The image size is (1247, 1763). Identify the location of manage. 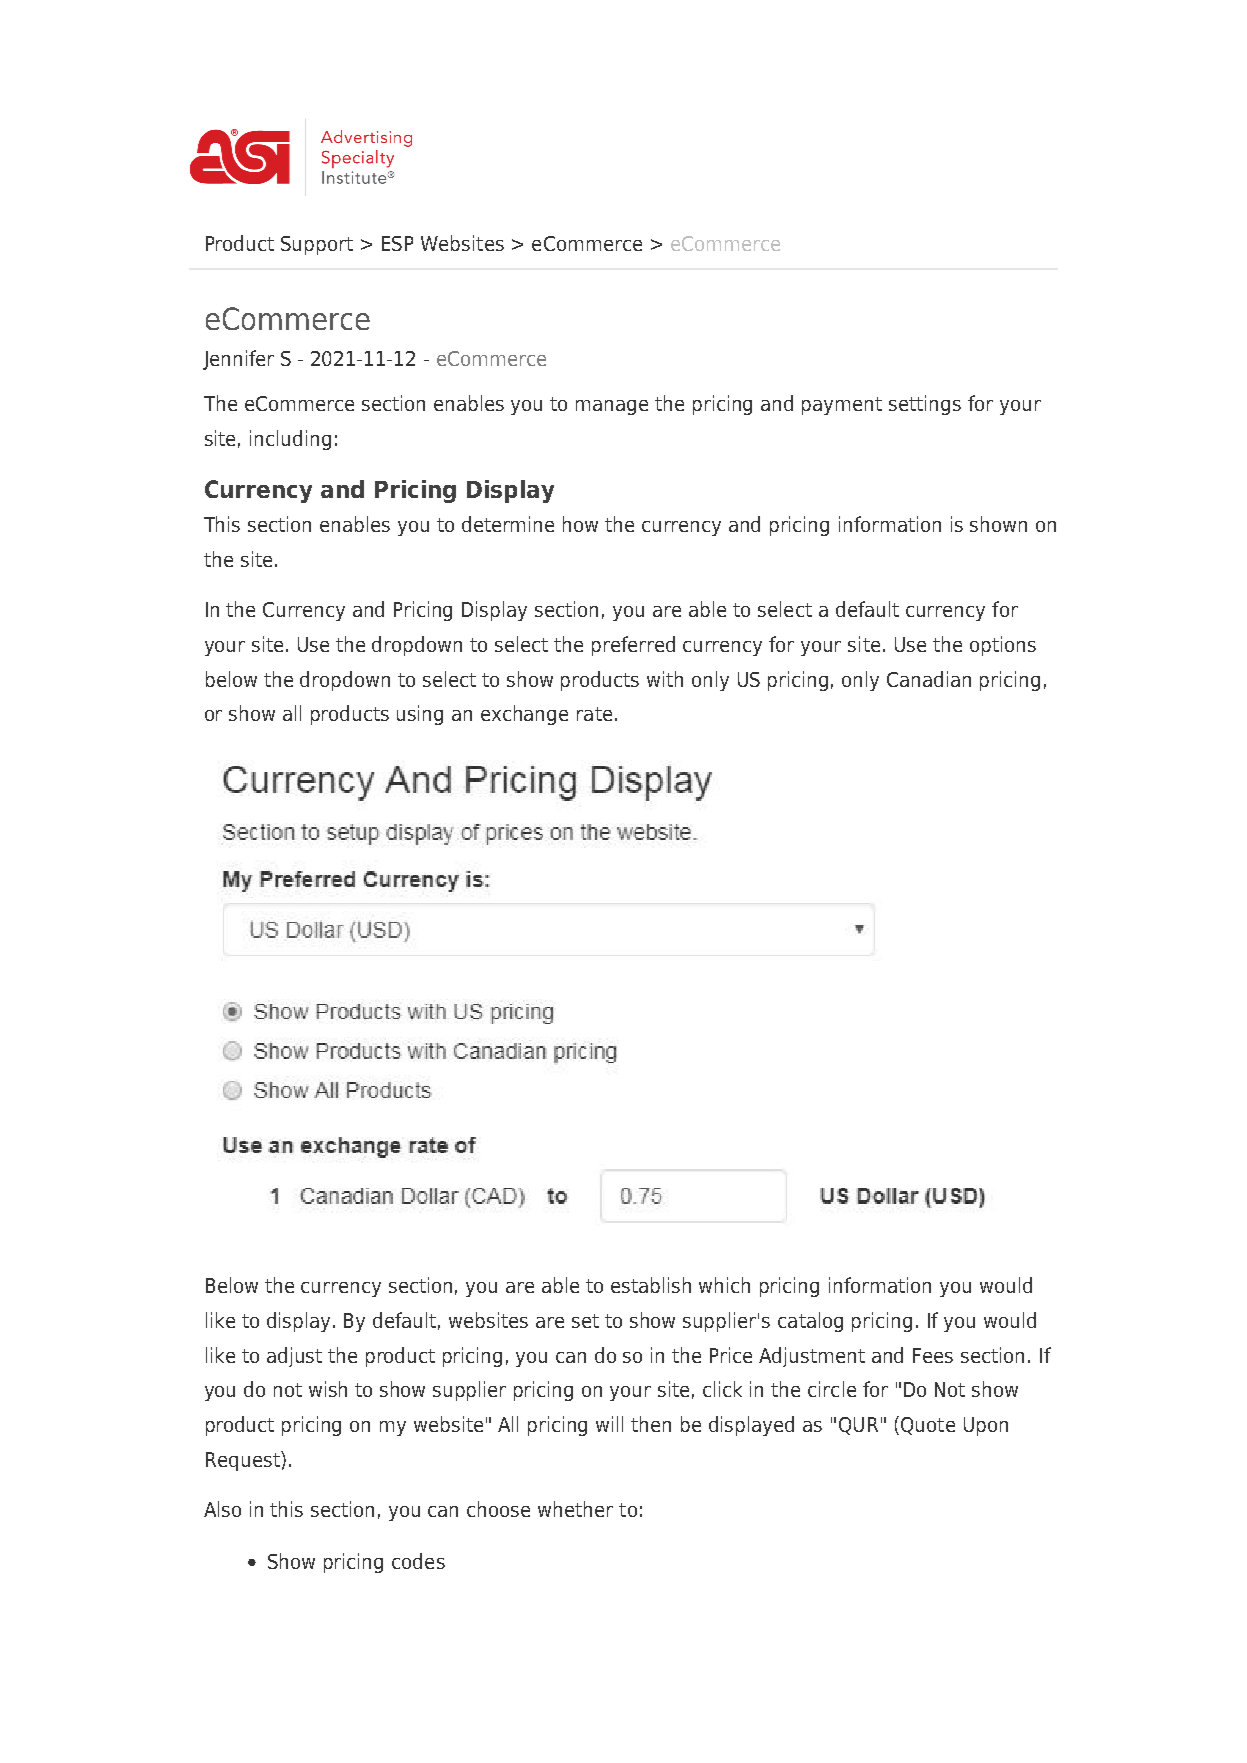
(612, 407).
